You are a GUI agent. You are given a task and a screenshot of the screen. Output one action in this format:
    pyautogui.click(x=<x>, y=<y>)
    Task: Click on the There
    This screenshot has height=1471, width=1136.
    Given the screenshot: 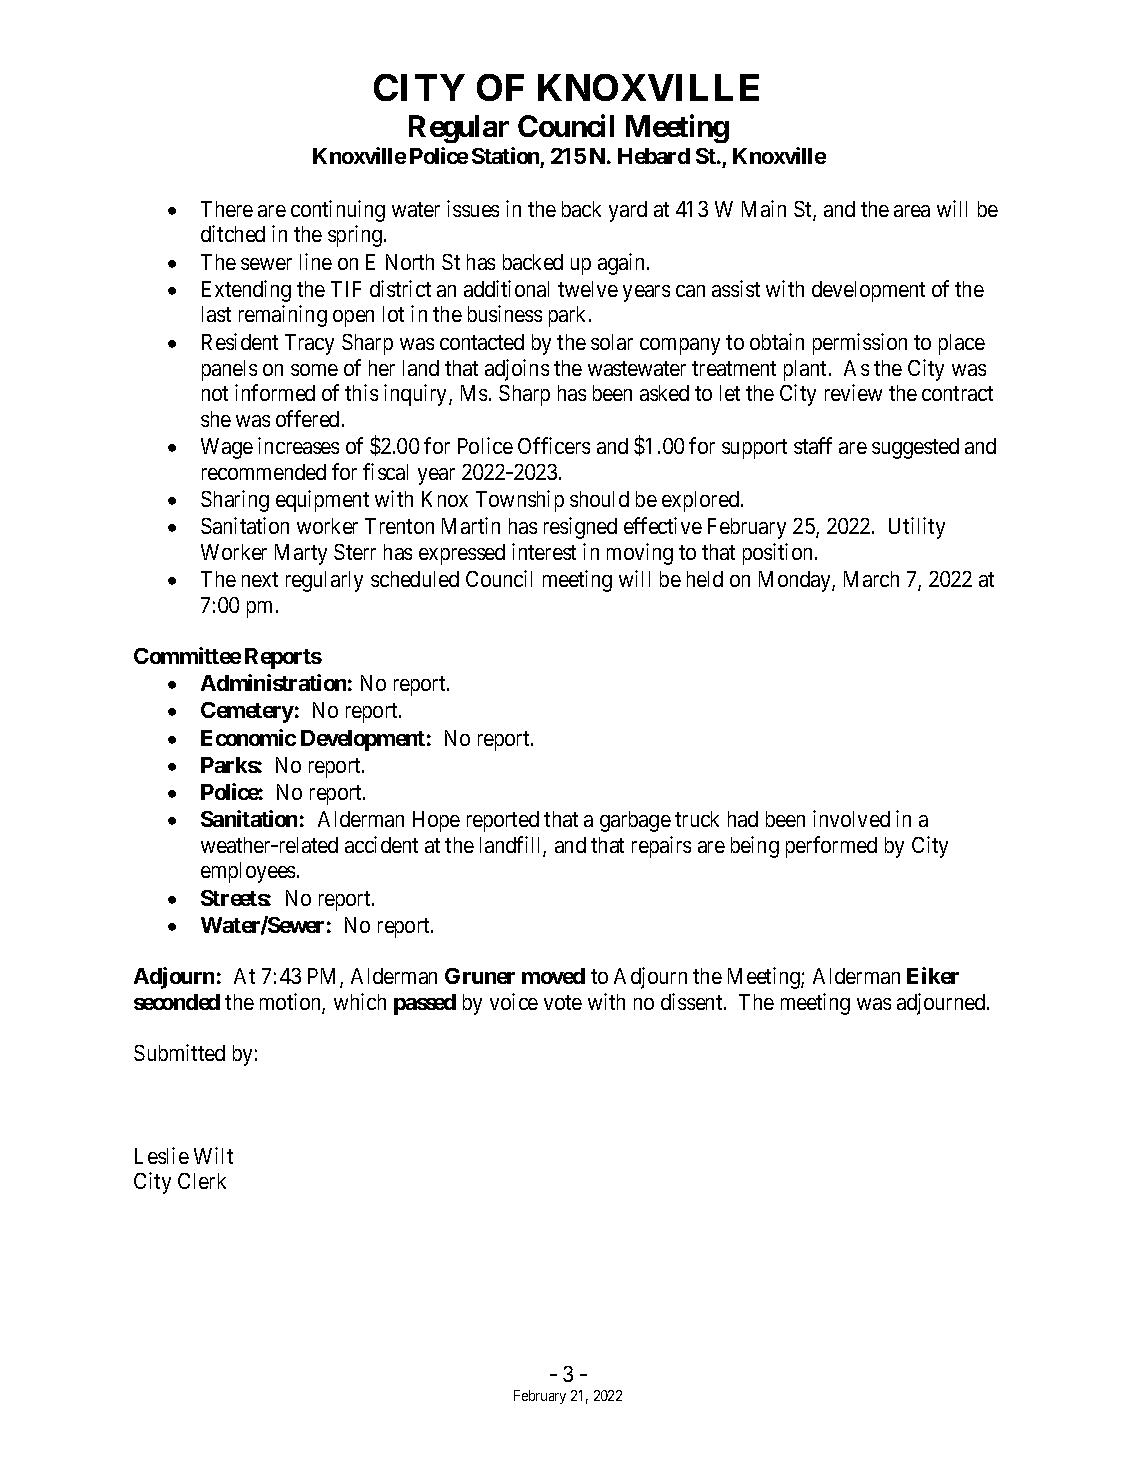 What is the action you would take?
    pyautogui.click(x=227, y=209)
